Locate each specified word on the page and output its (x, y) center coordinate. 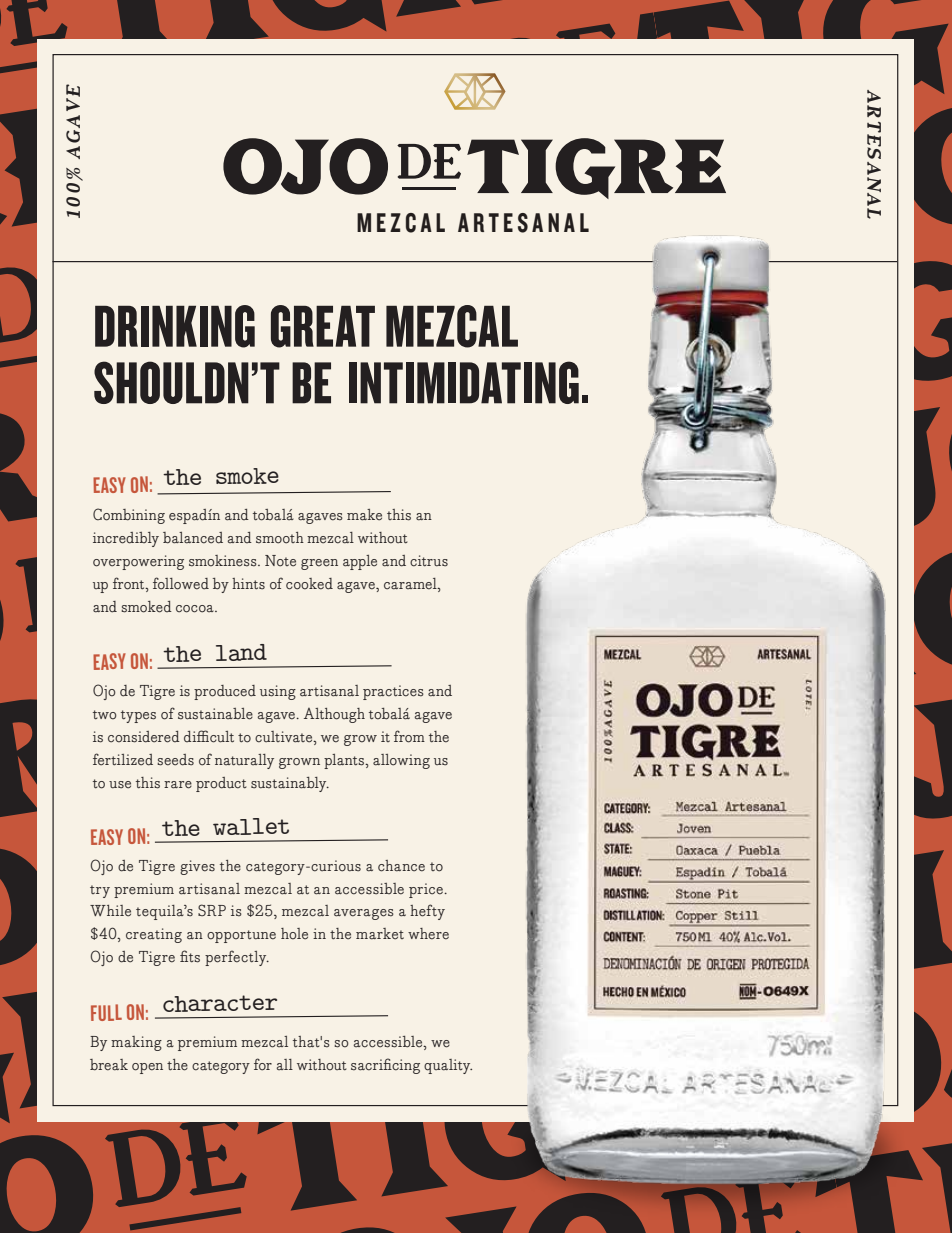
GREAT (323, 326)
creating (154, 935)
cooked (309, 584)
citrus (429, 561)
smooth (280, 538)
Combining (129, 516)
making (136, 1043)
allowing (401, 761)
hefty (427, 912)
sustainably (290, 784)
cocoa (196, 609)
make (364, 515)
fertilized (123, 759)
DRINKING (175, 326)
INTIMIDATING (464, 382)
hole (294, 934)
